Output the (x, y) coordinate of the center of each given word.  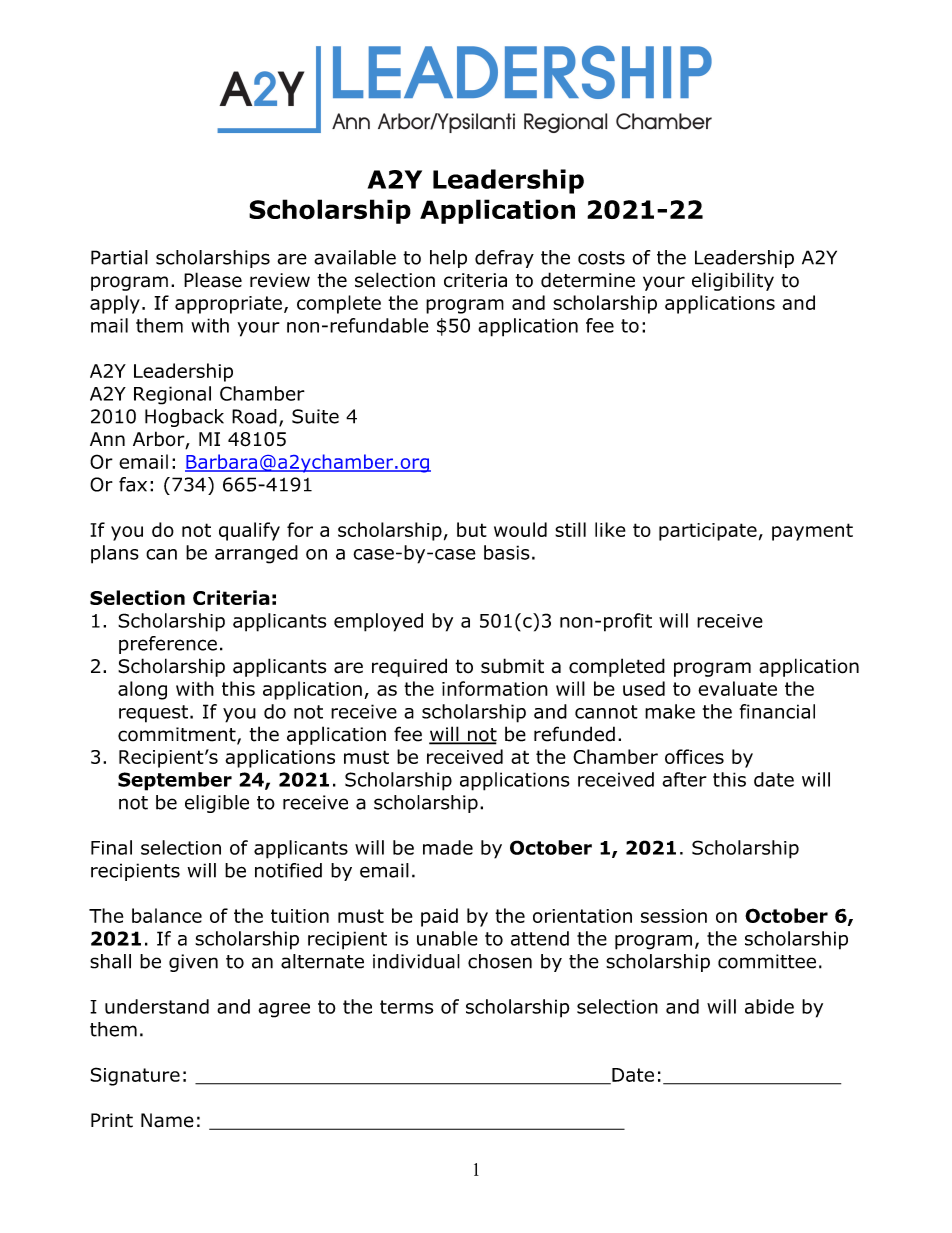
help (448, 259)
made (448, 847)
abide (769, 1006)
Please (213, 280)
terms (406, 1007)
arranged (256, 554)
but (472, 529)
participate (708, 532)
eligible (217, 804)
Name (167, 1120)
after (684, 779)
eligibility (733, 281)
